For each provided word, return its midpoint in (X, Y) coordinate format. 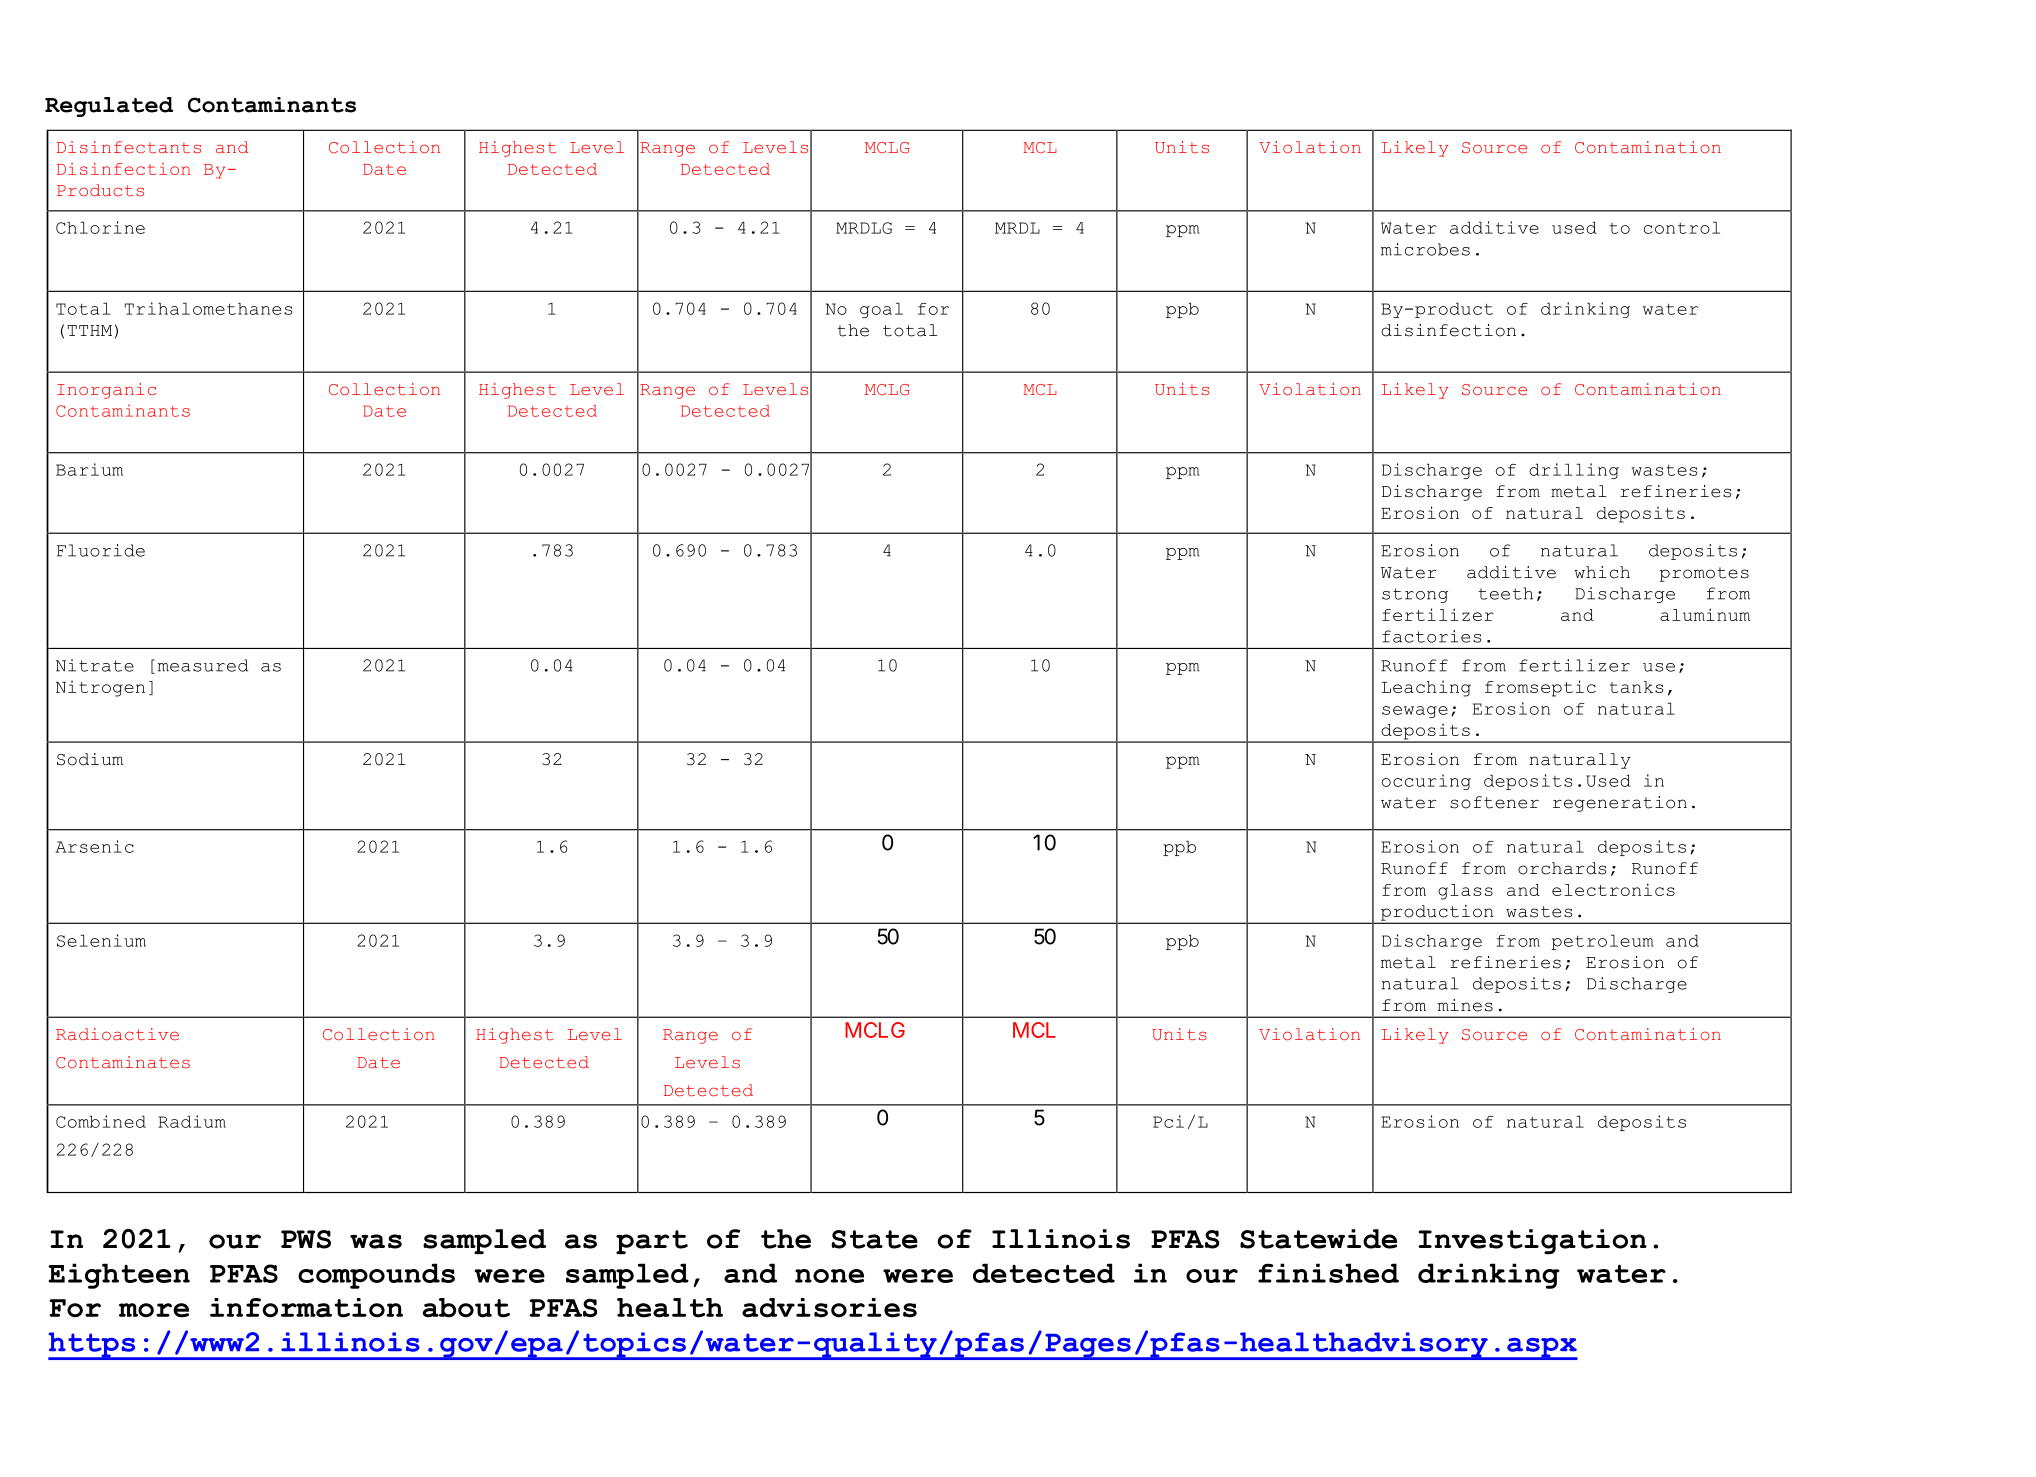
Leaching (1426, 688)
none (829, 1276)
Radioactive (117, 1034)
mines (1465, 1005)
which (1602, 572)
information (306, 1308)
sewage (1415, 712)
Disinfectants (129, 147)
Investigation (1532, 1241)
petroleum (1603, 942)
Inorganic (107, 391)
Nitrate (95, 665)
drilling (1574, 471)
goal (881, 310)
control (1682, 228)
